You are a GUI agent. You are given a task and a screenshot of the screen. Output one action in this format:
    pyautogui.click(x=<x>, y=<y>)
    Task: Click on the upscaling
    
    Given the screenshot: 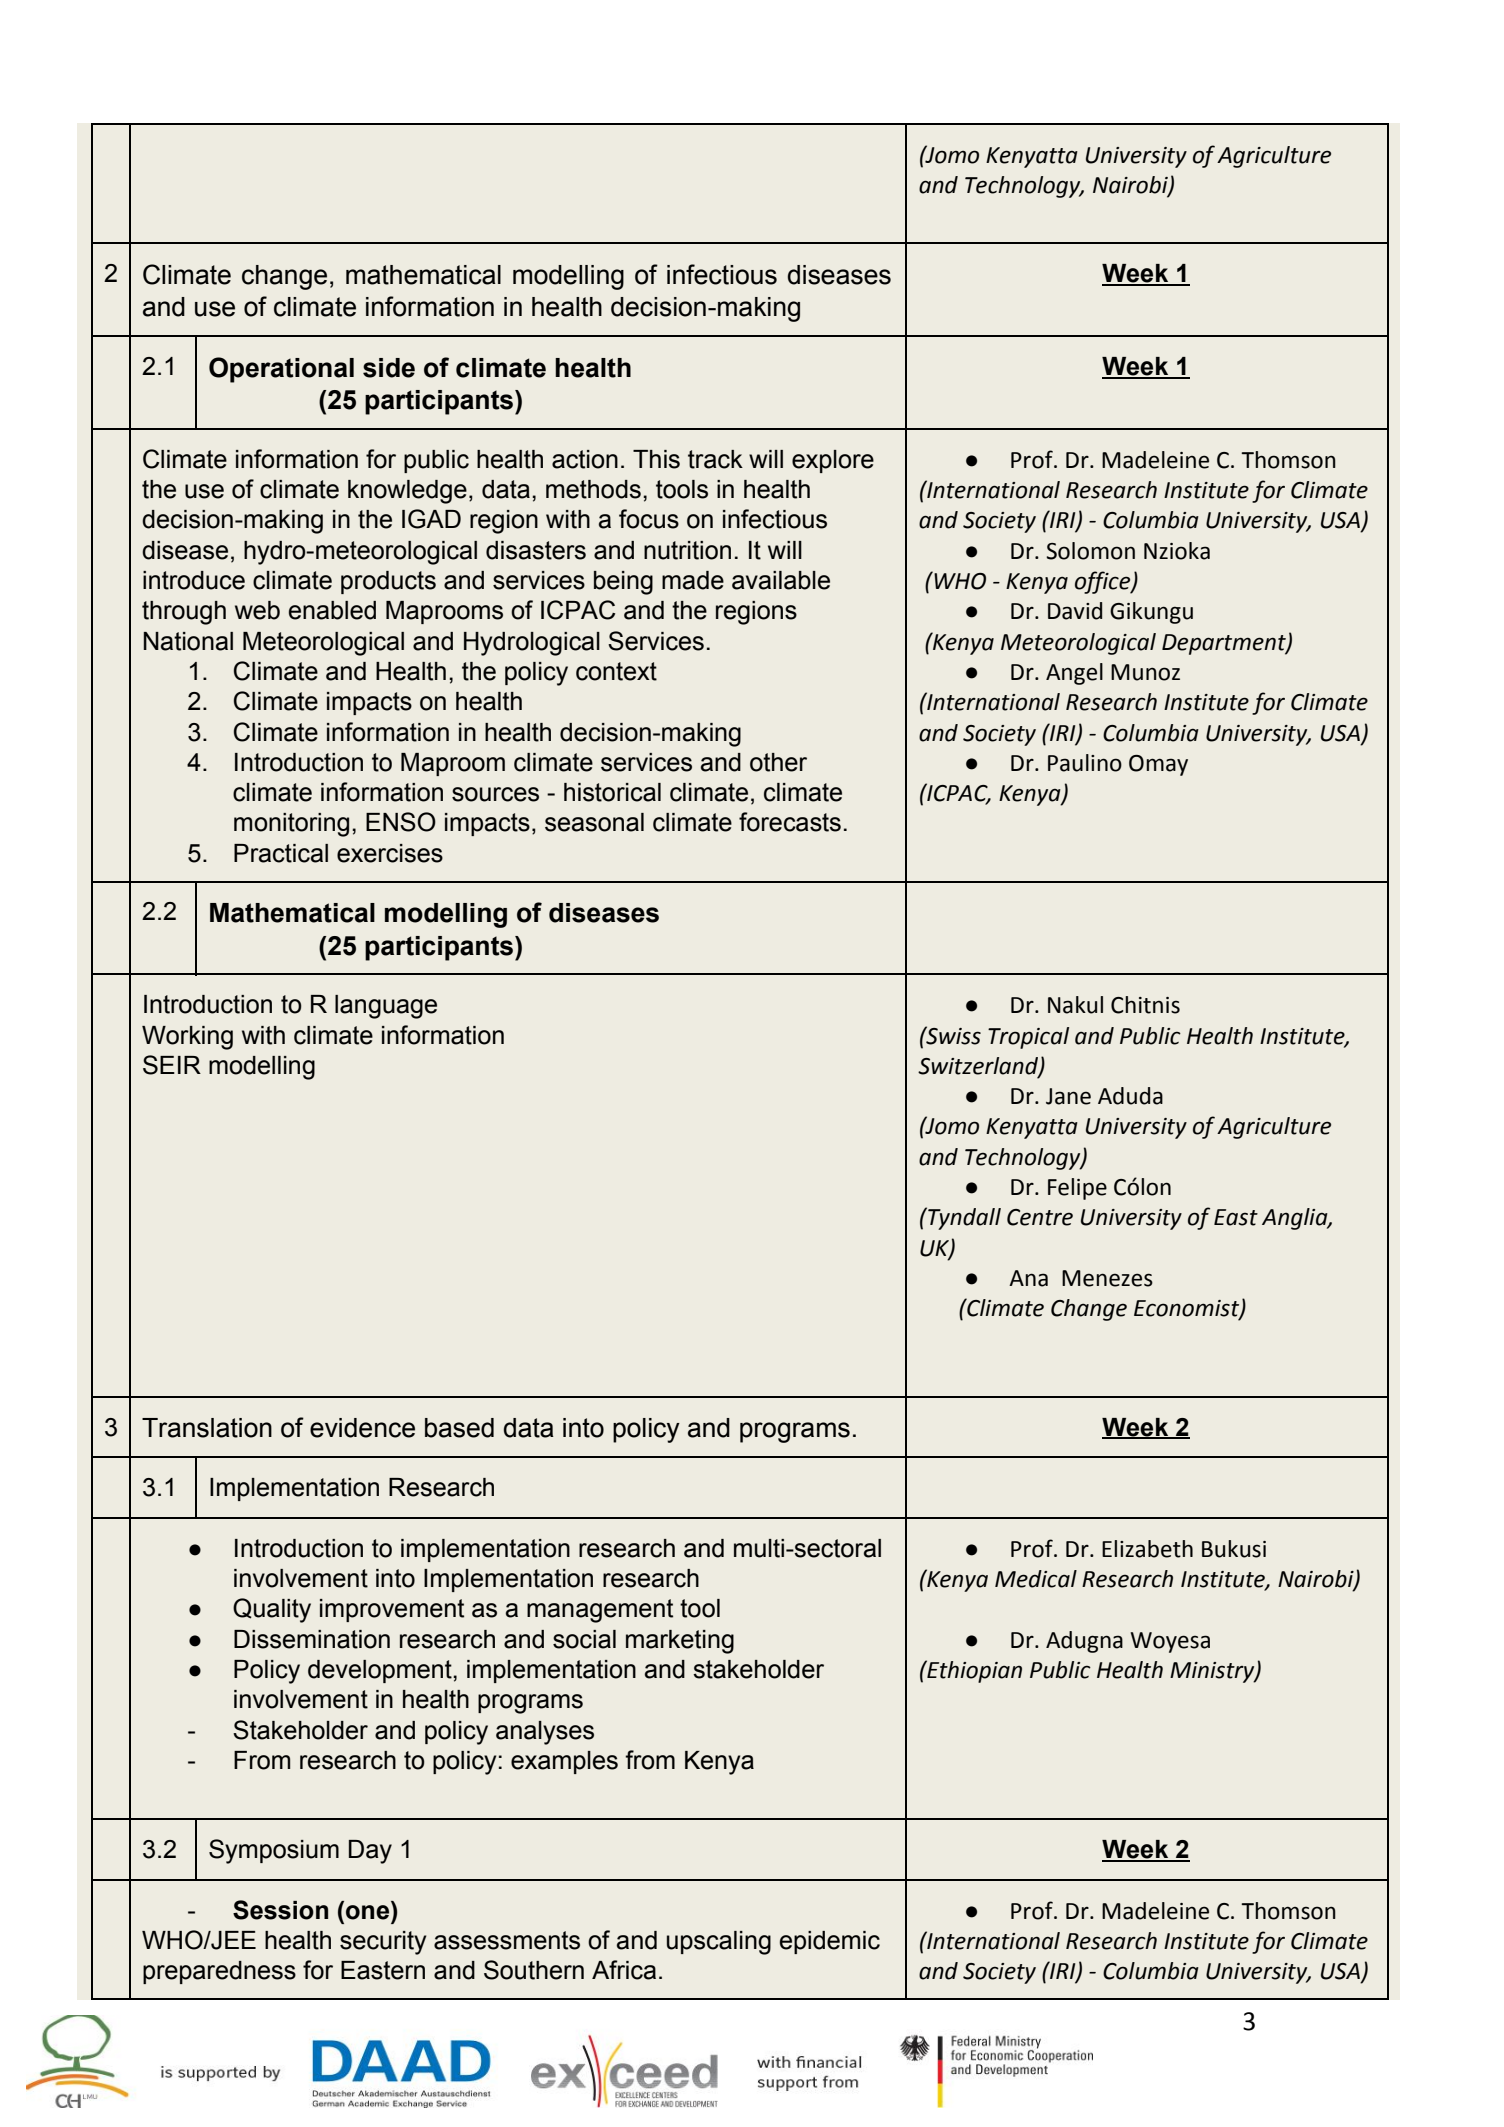 What is the action you would take?
    pyautogui.click(x=719, y=1943)
